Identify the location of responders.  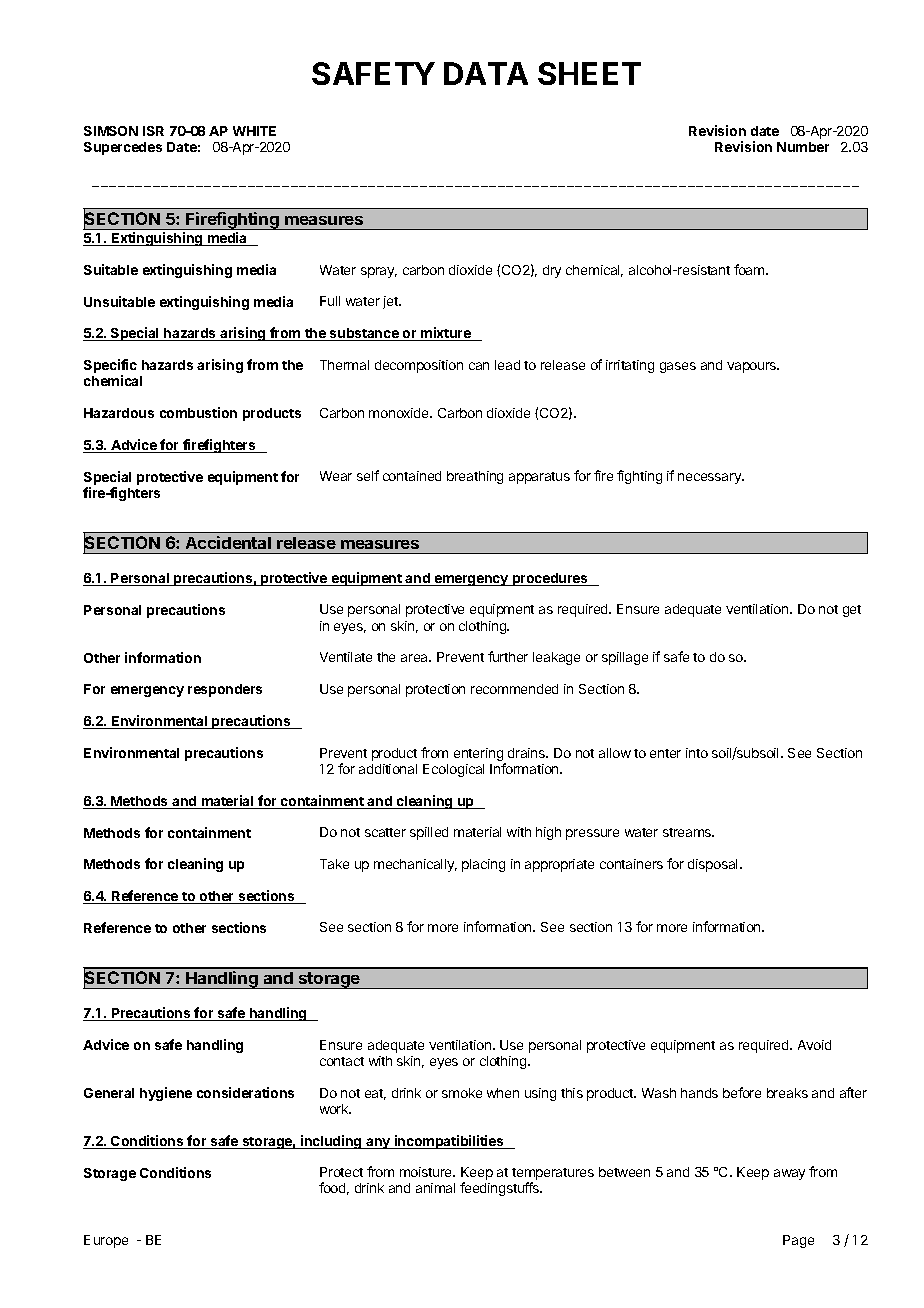
(225, 690).
